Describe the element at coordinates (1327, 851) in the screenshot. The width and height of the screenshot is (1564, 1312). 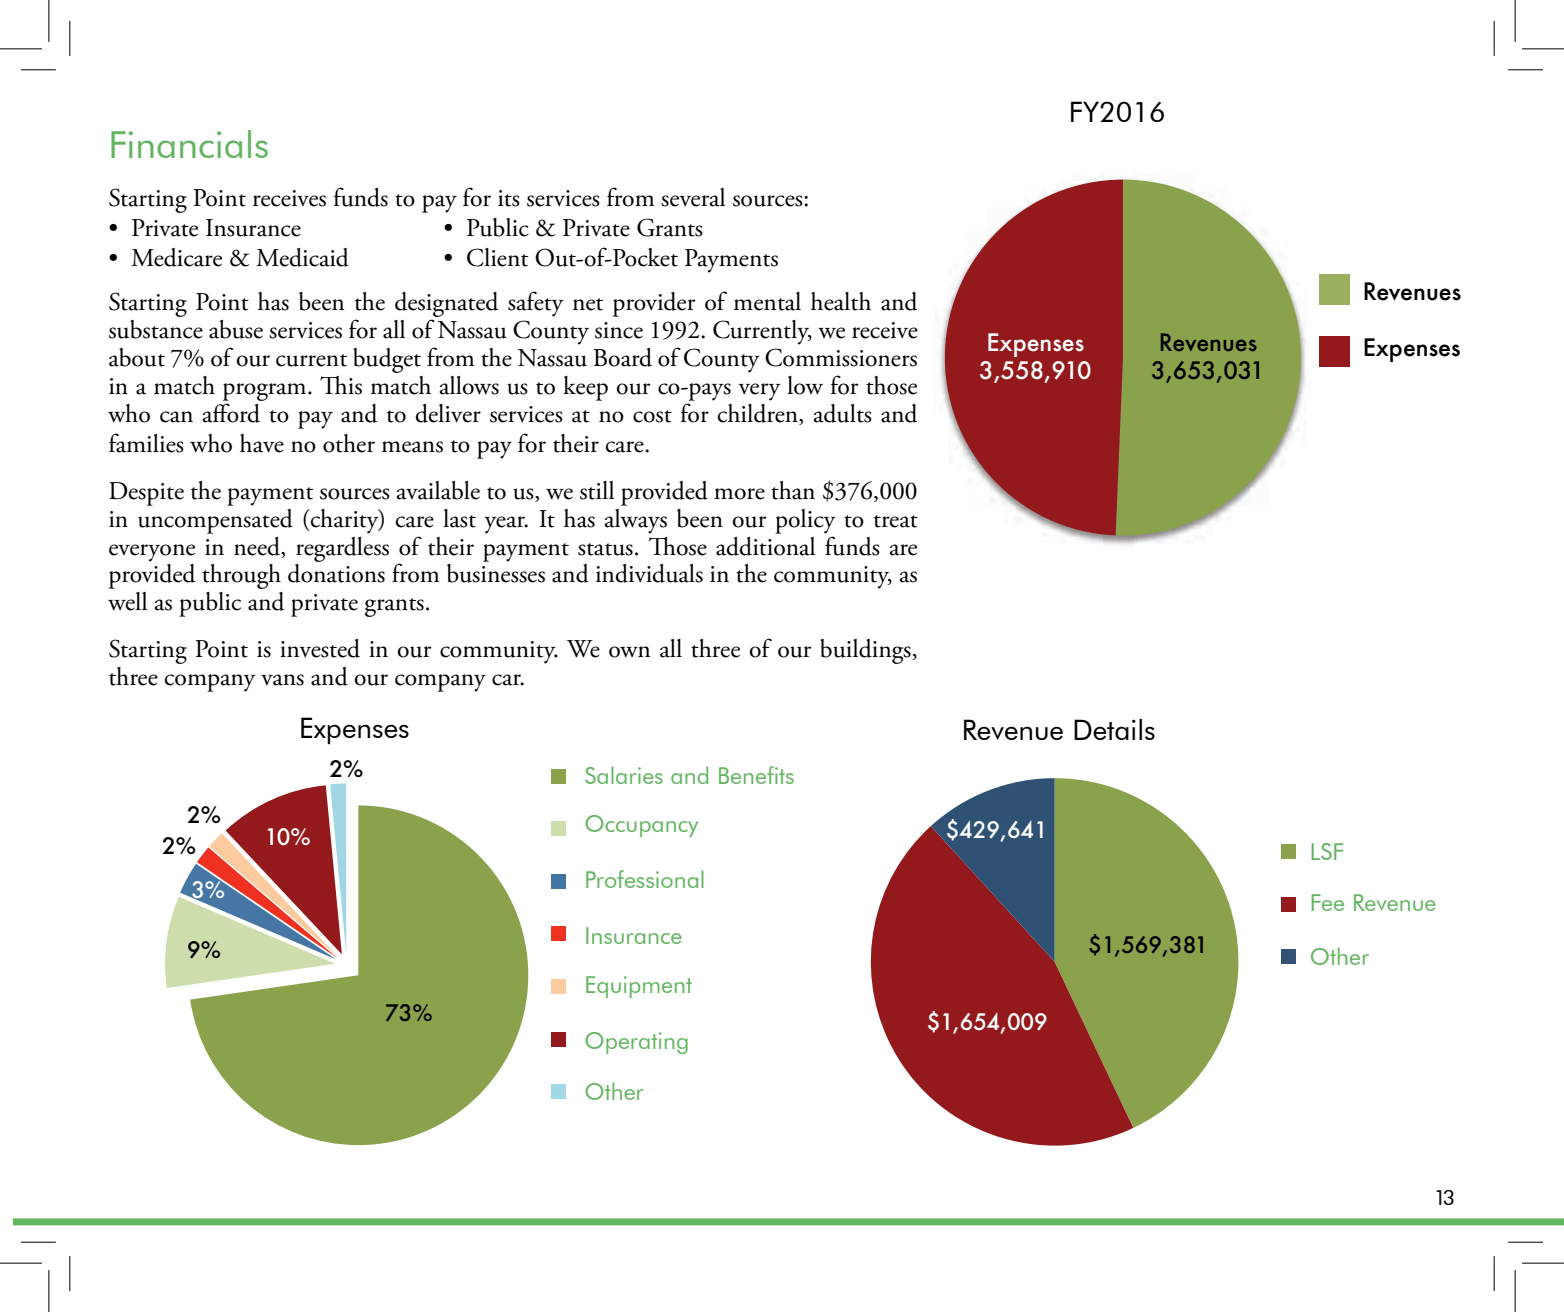
I see `LSF` at that location.
